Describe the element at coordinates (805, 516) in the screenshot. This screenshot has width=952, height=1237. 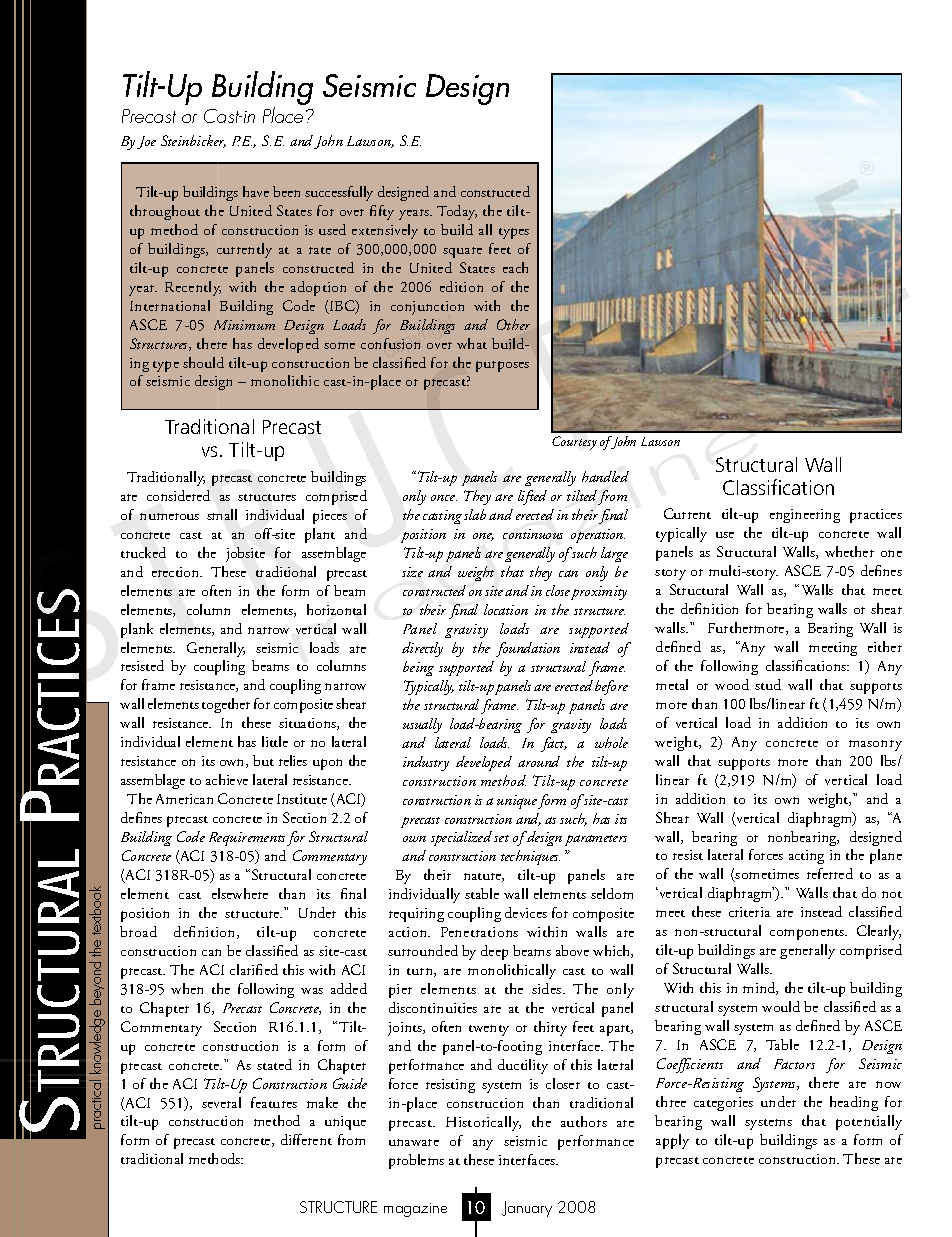
I see `engineering` at that location.
